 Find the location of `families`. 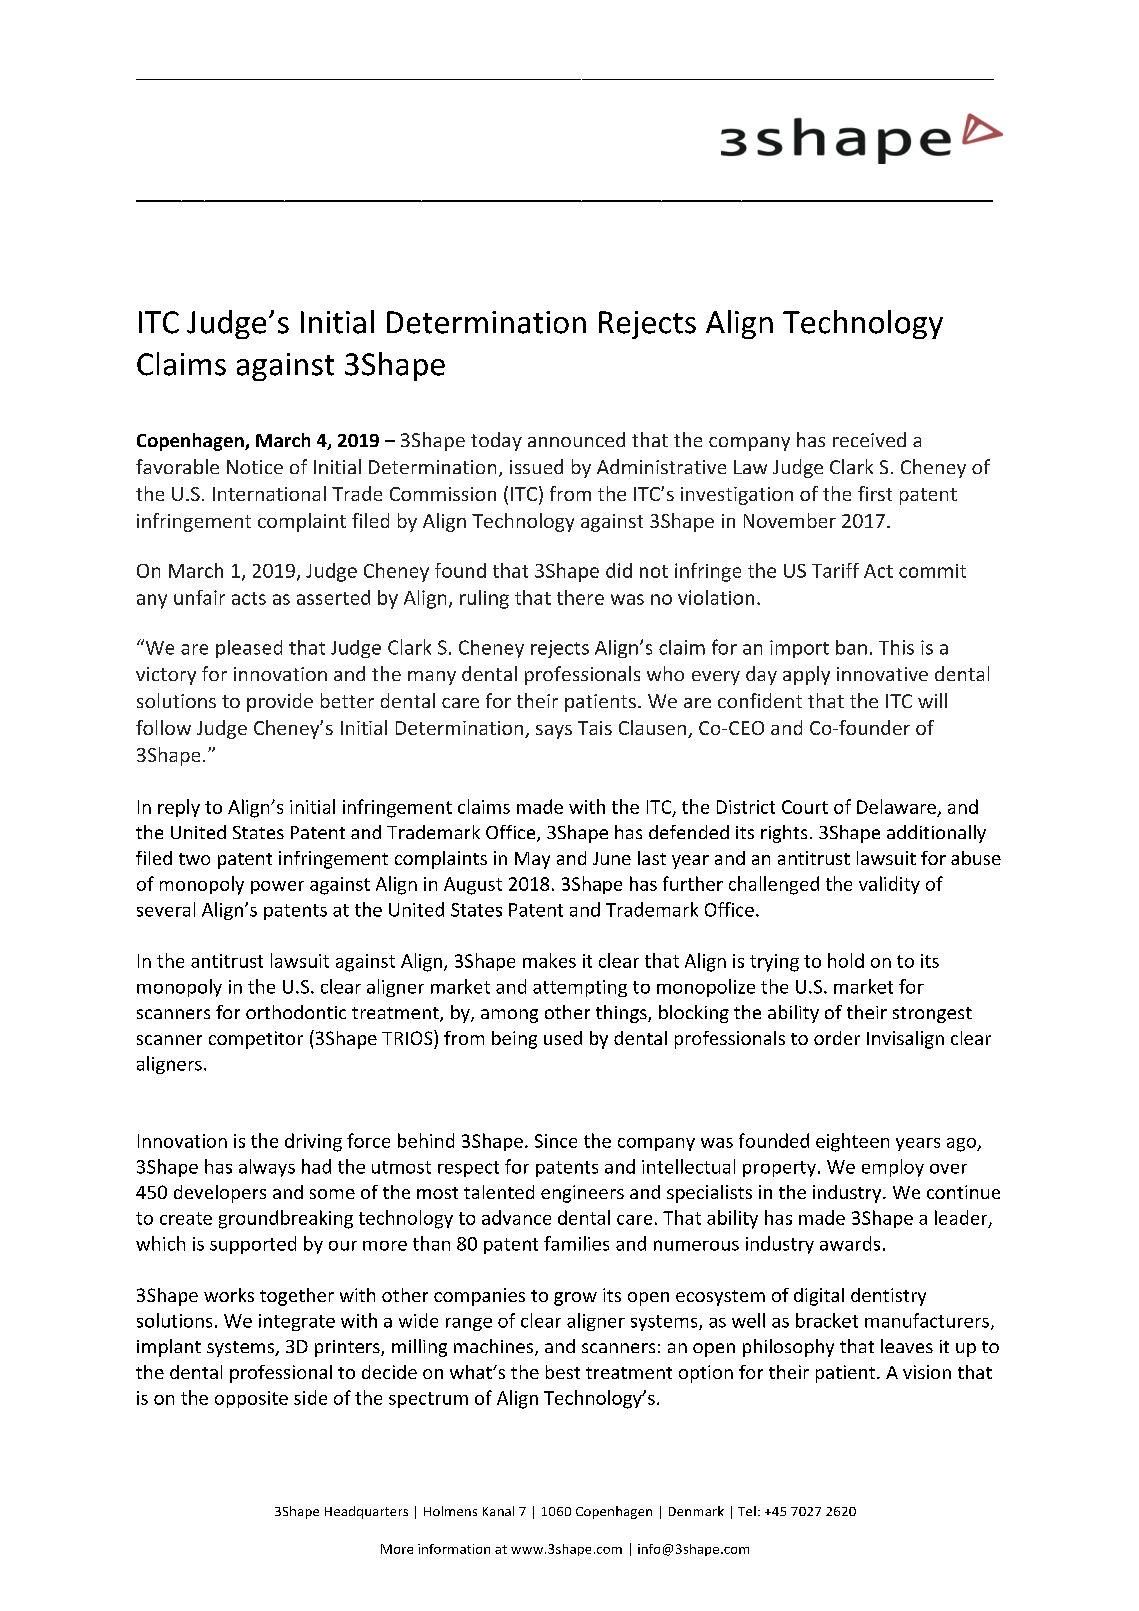

families is located at coordinates (576, 1243).
